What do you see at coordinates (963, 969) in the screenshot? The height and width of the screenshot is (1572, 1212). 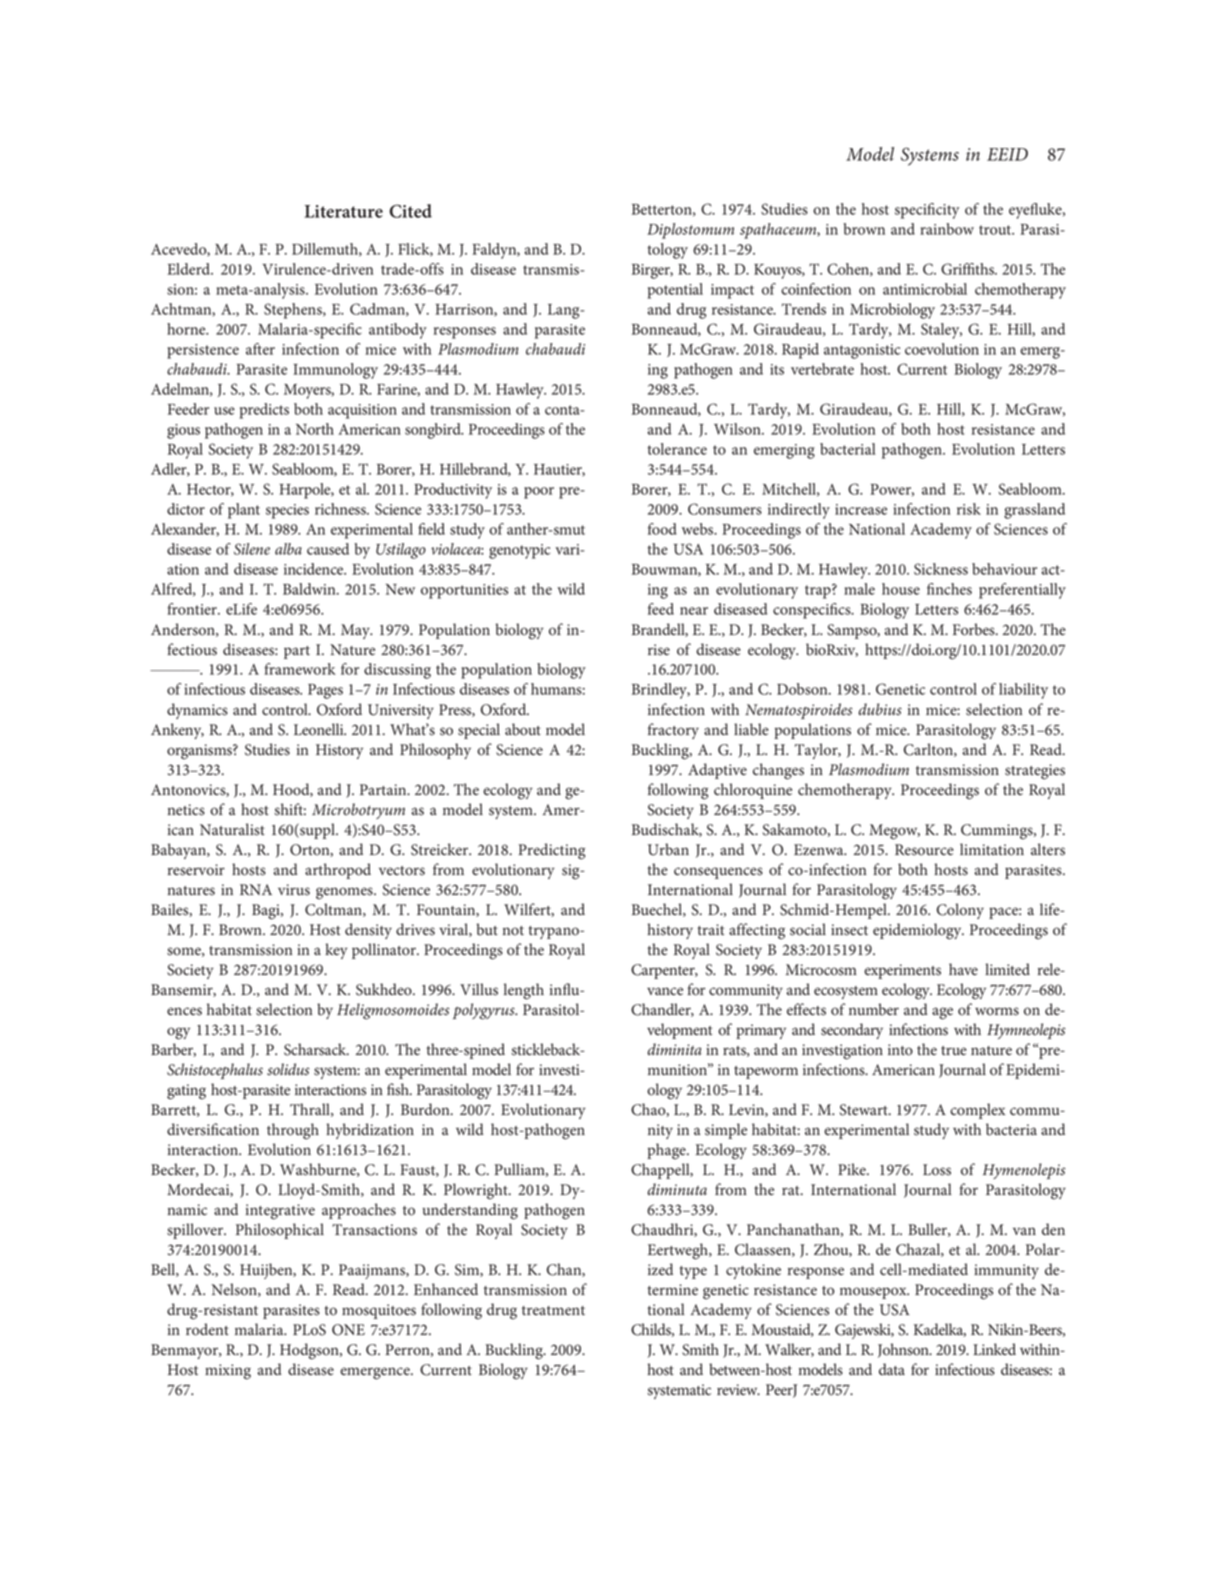 I see `have` at bounding box center [963, 969].
